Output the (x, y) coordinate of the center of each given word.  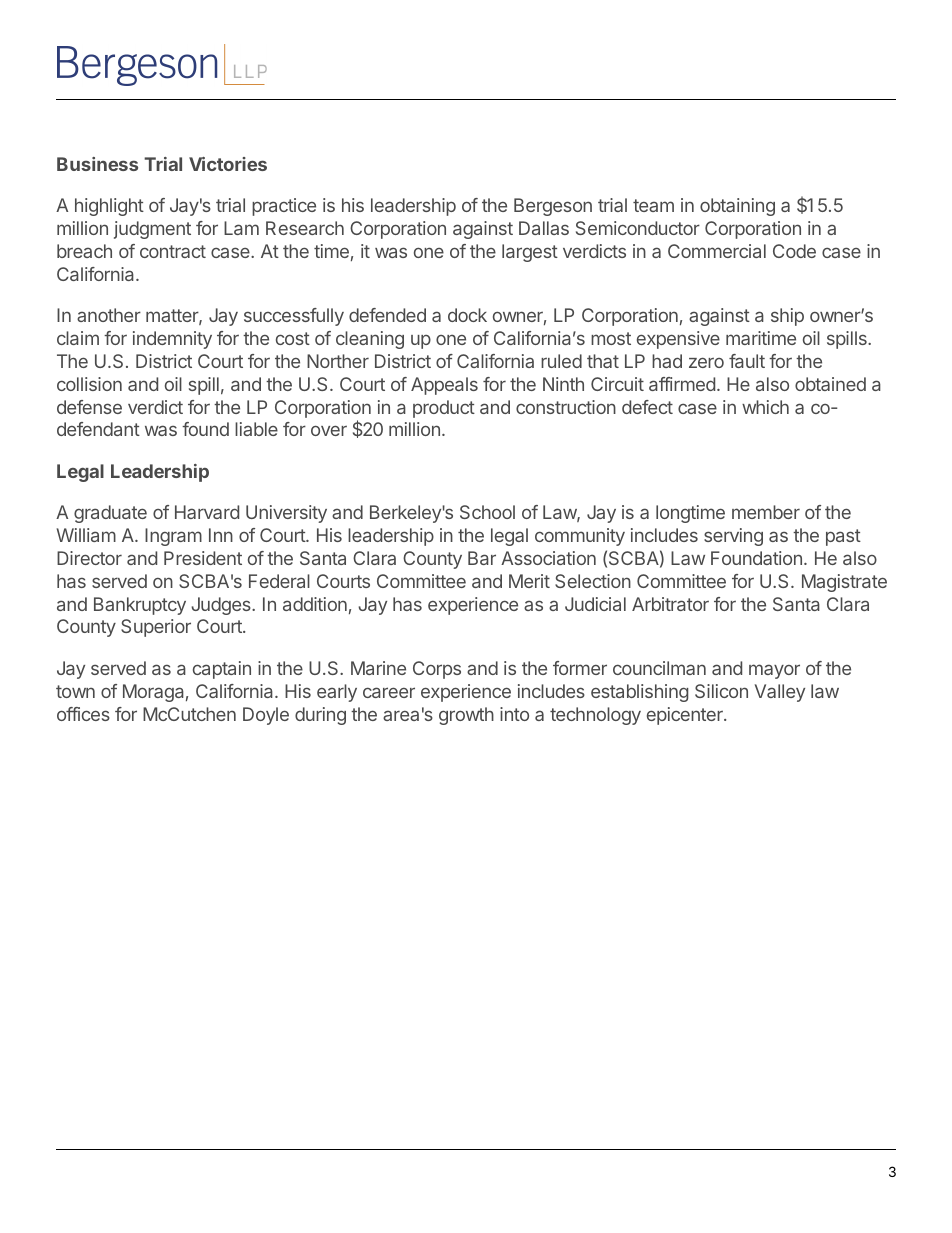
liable (256, 429)
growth (466, 716)
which (765, 407)
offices (83, 714)
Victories (228, 164)
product (444, 409)
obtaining (737, 207)
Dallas (544, 228)
